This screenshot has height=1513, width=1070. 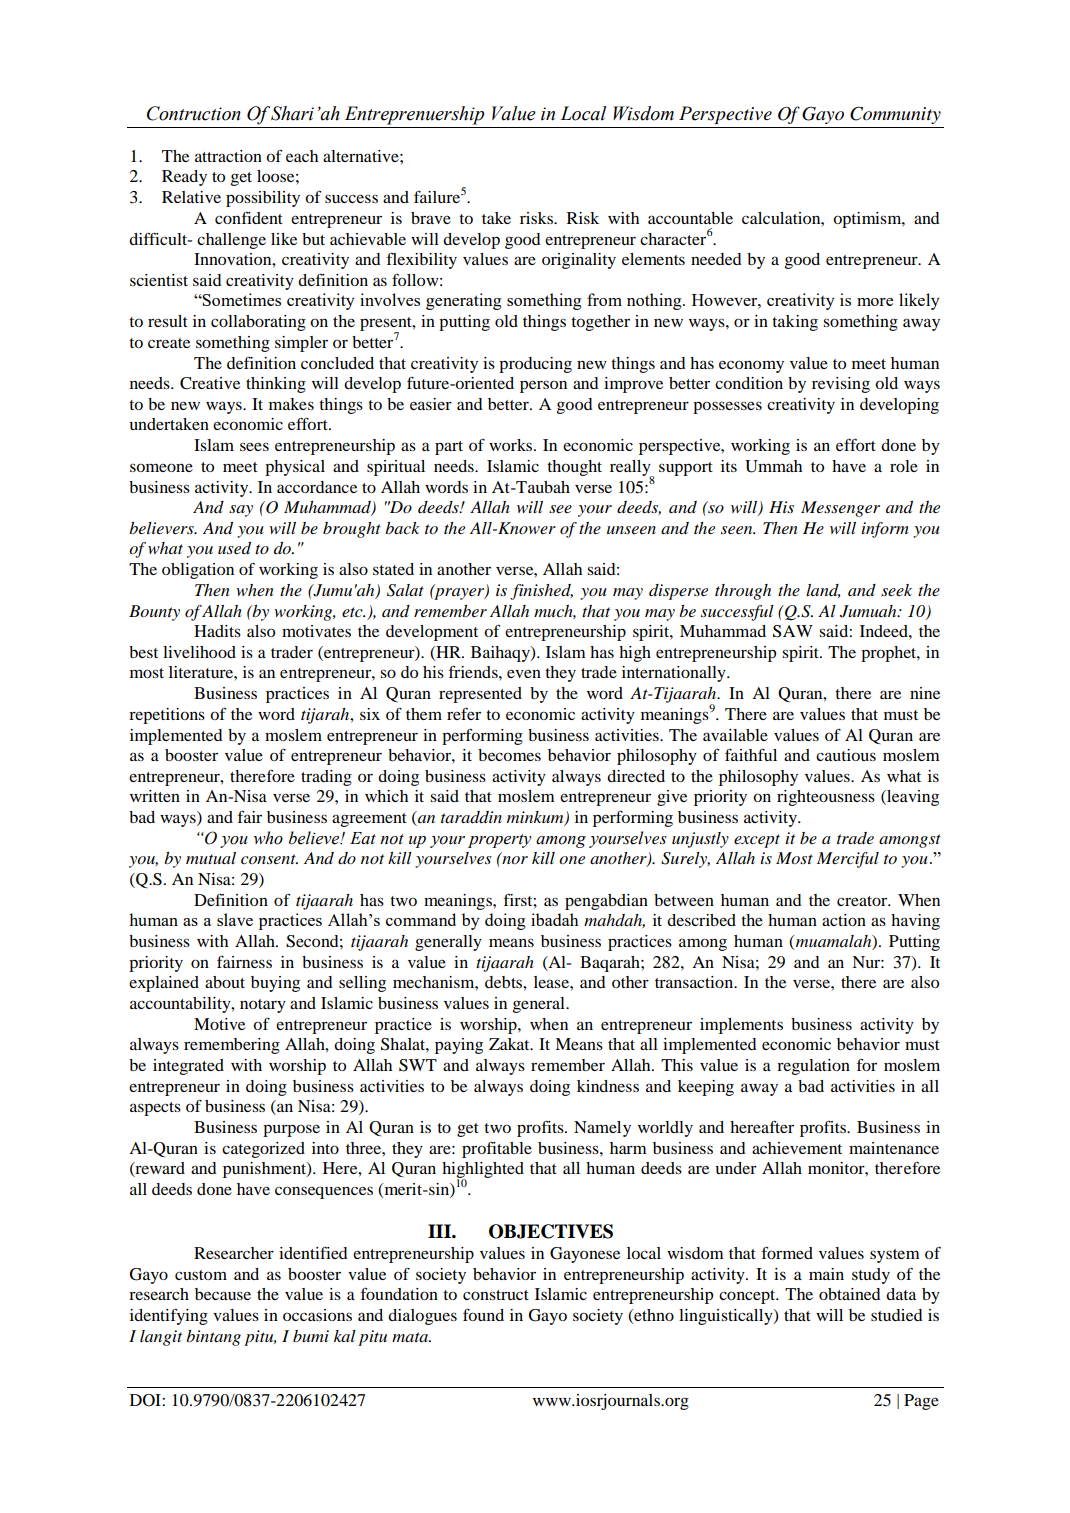 I want to click on construct, so click(x=496, y=1295).
